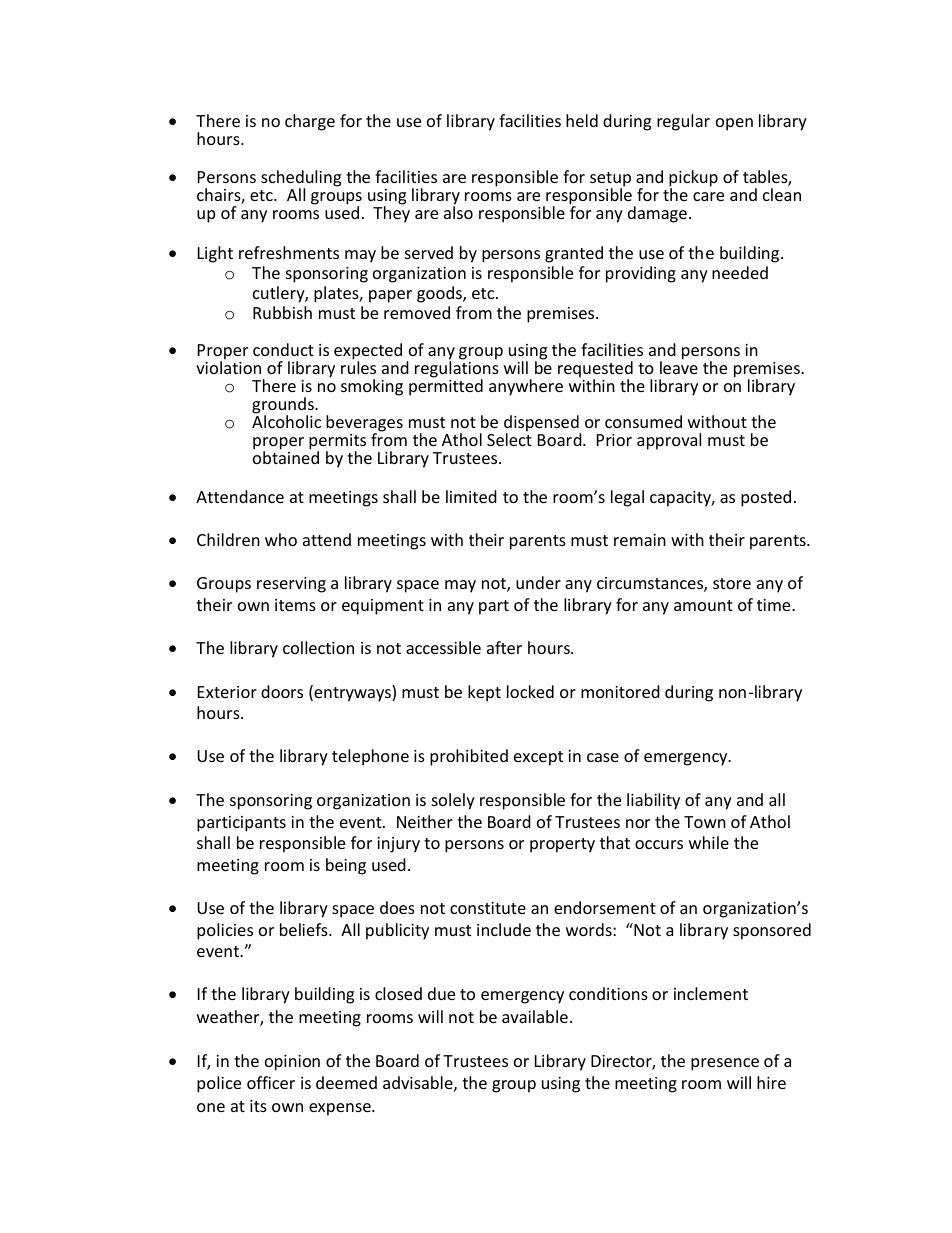  I want to click on available, so click(535, 1016).
